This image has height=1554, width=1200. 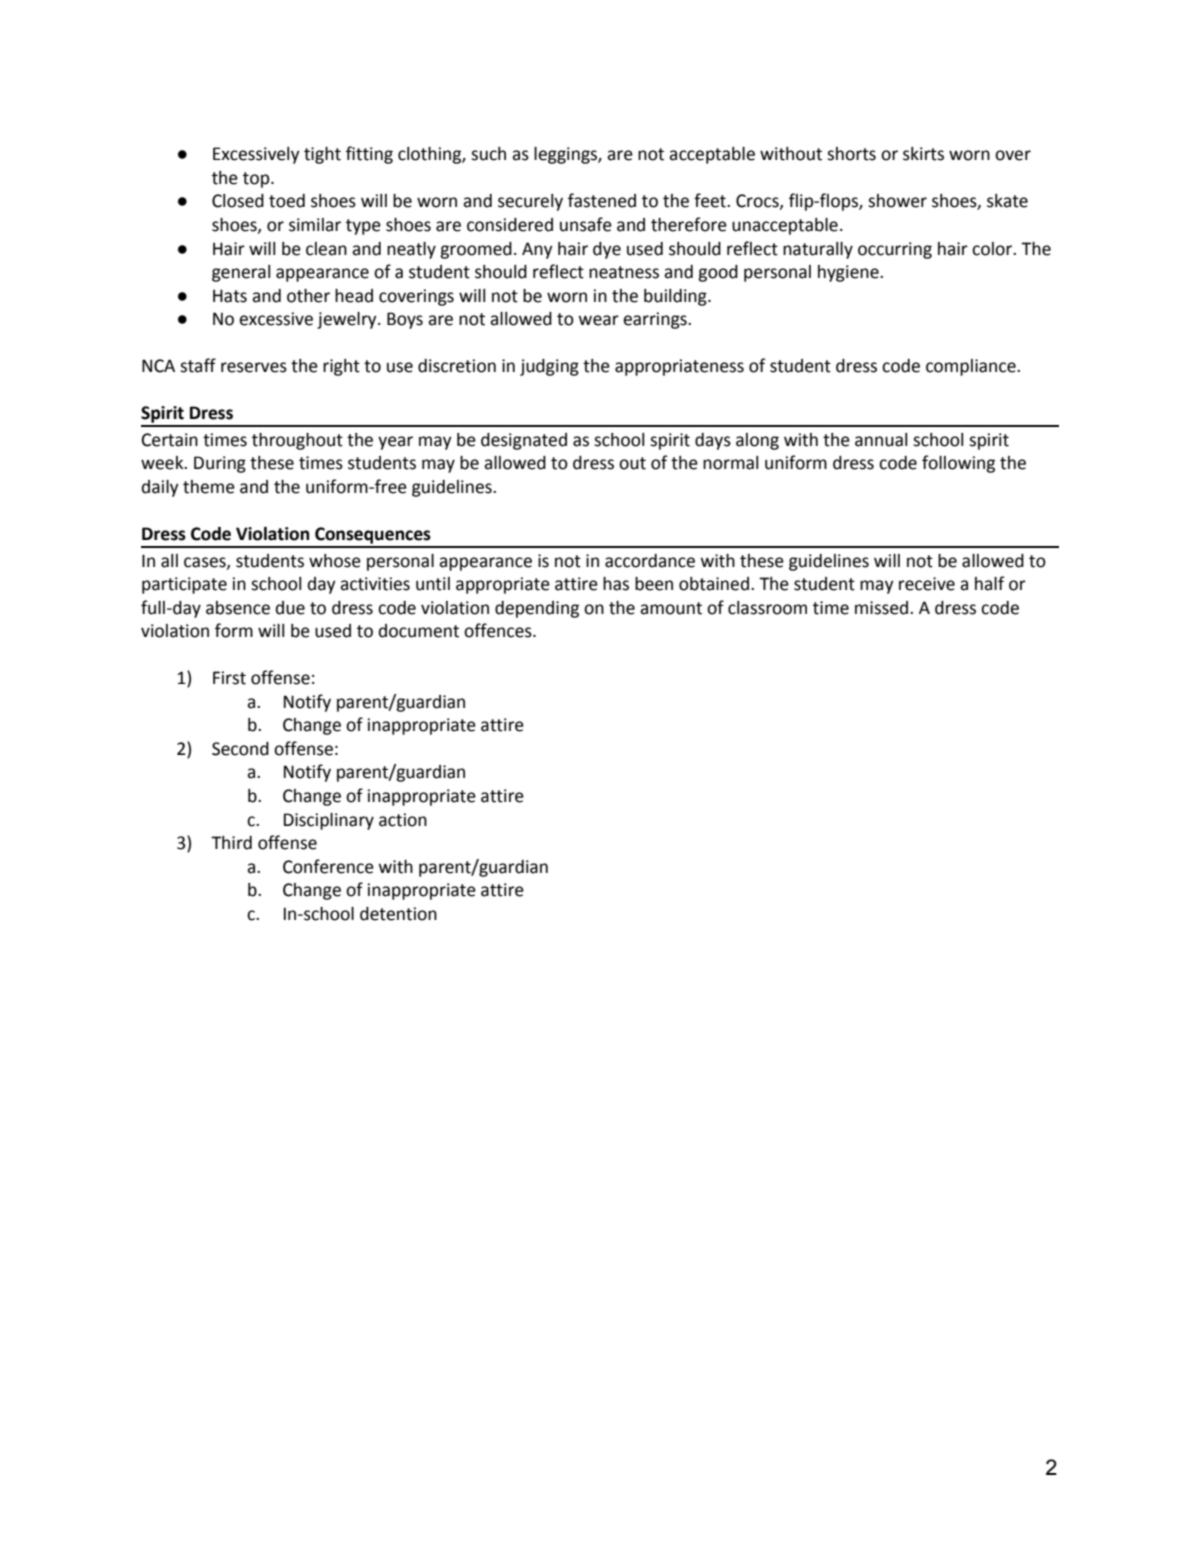 What do you see at coordinates (923, 154) in the image?
I see `skirts` at bounding box center [923, 154].
